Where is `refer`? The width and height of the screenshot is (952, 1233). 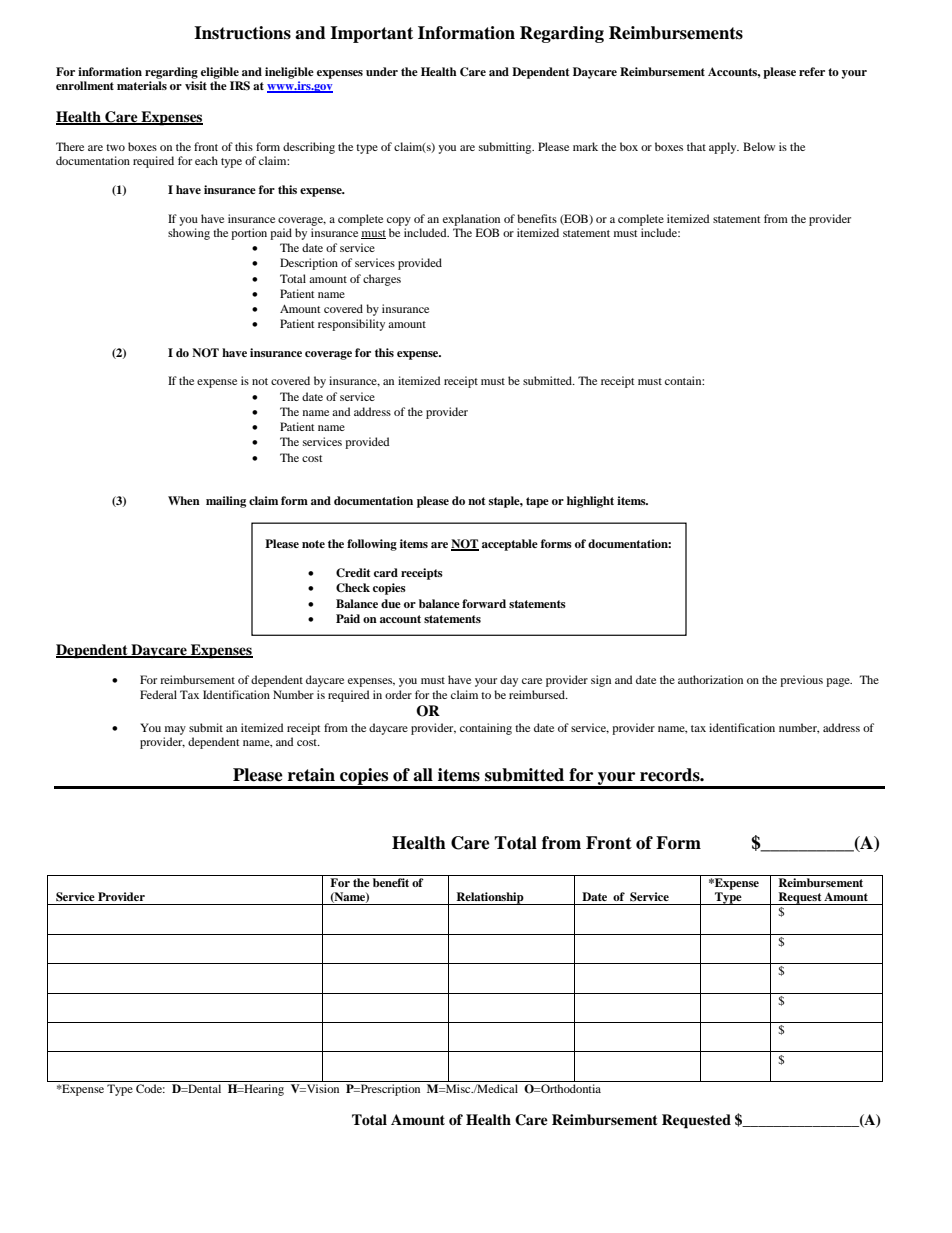
refer is located at coordinates (812, 71).
